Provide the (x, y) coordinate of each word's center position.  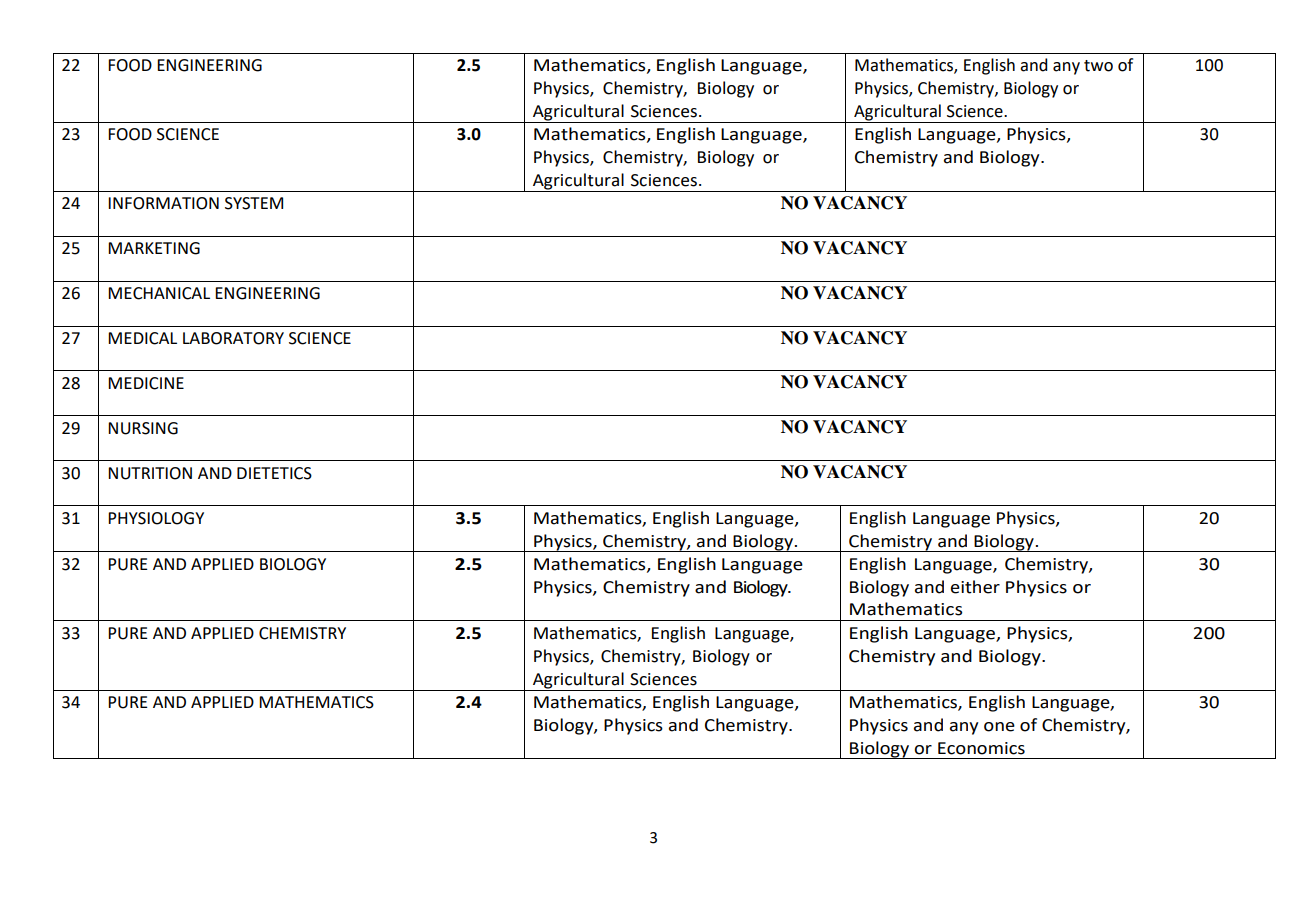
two (1098, 66)
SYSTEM (254, 203)
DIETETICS (274, 473)
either (975, 587)
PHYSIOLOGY (156, 518)
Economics (981, 748)
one (999, 727)
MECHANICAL (159, 293)
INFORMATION (163, 203)
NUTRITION (150, 473)
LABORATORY (233, 338)
